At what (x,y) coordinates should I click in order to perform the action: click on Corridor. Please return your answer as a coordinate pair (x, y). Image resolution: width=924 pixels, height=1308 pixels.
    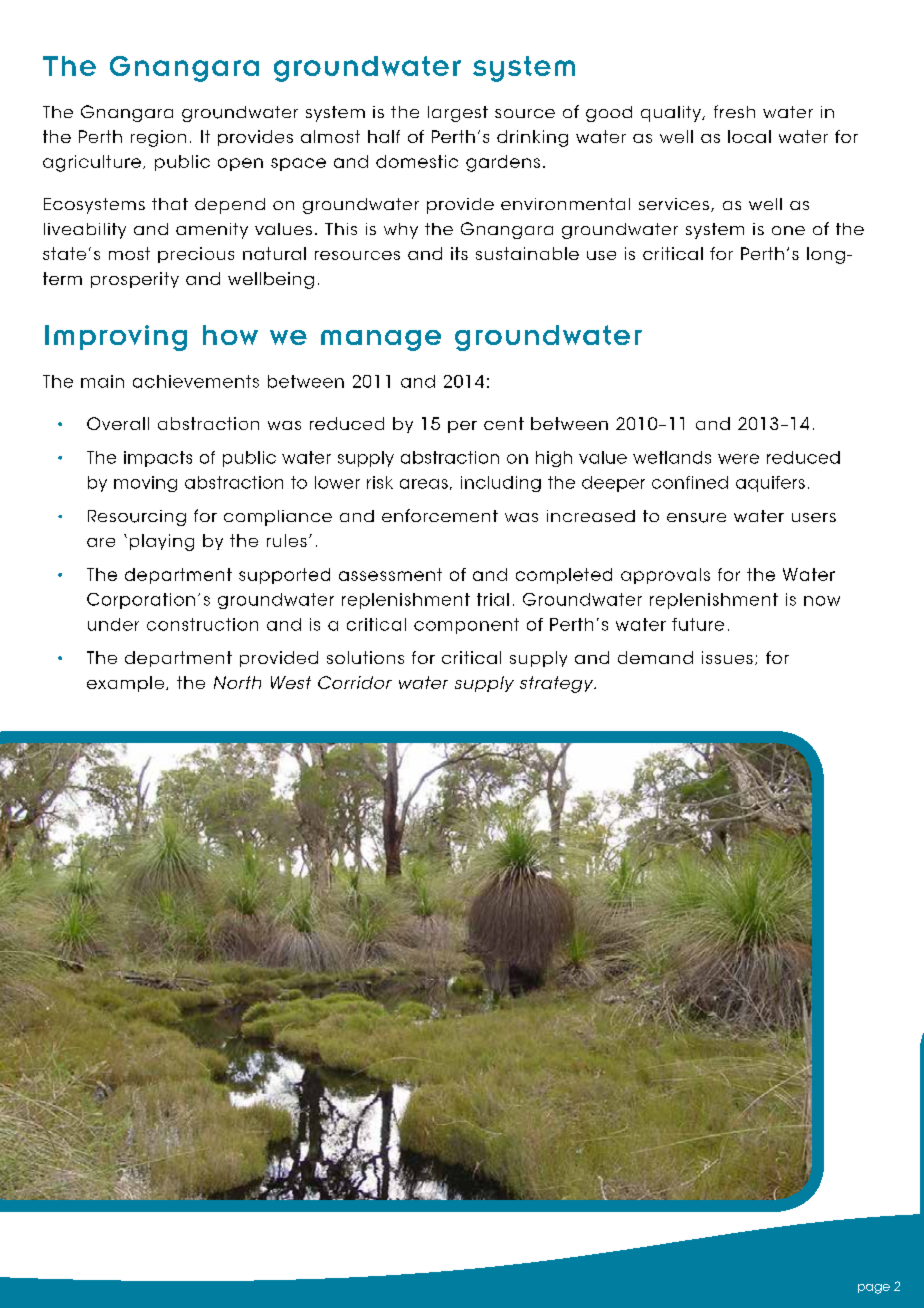
    Looking at the image, I should click on (355, 682).
